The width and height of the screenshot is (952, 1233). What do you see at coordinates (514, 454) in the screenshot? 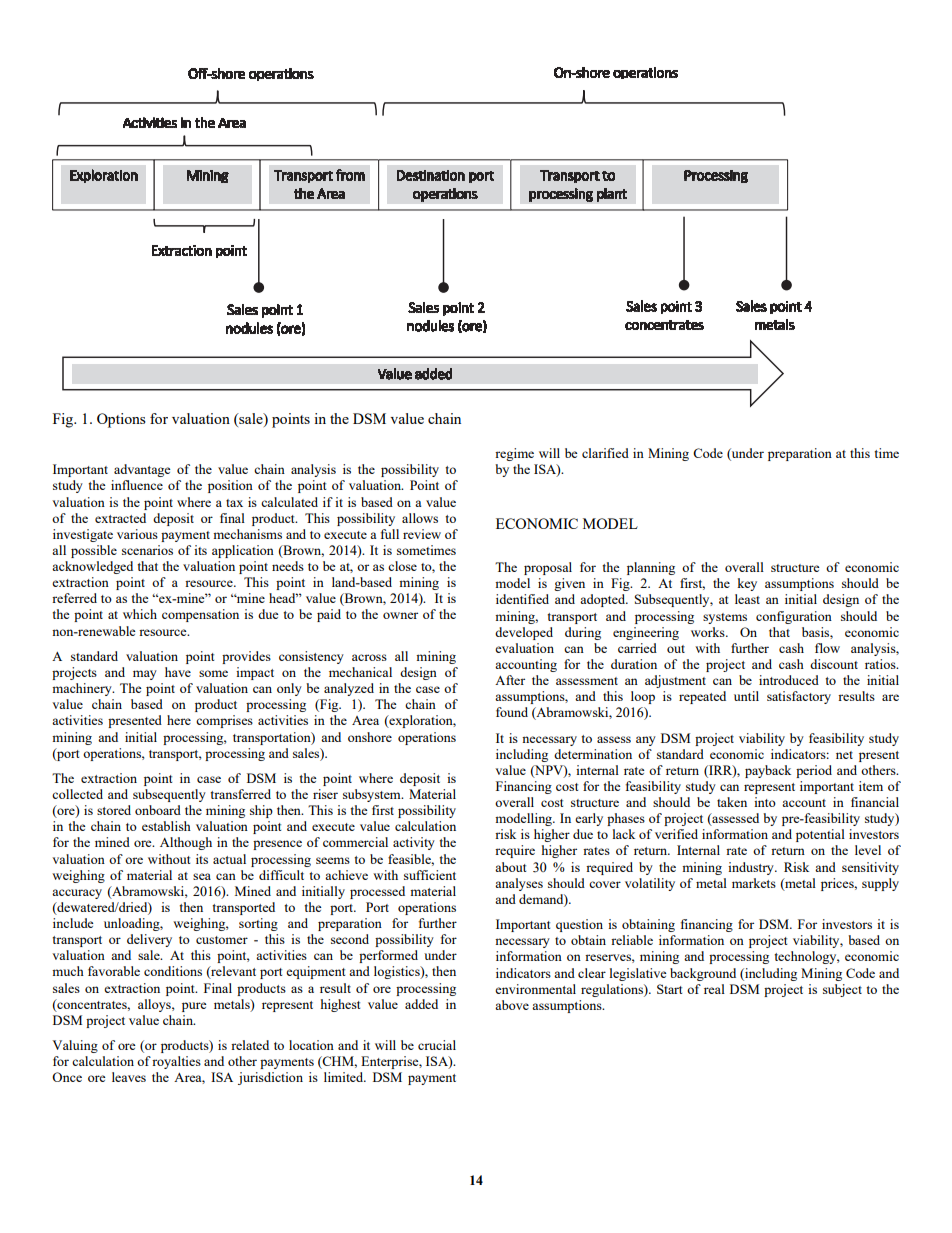
I see `regime` at bounding box center [514, 454].
